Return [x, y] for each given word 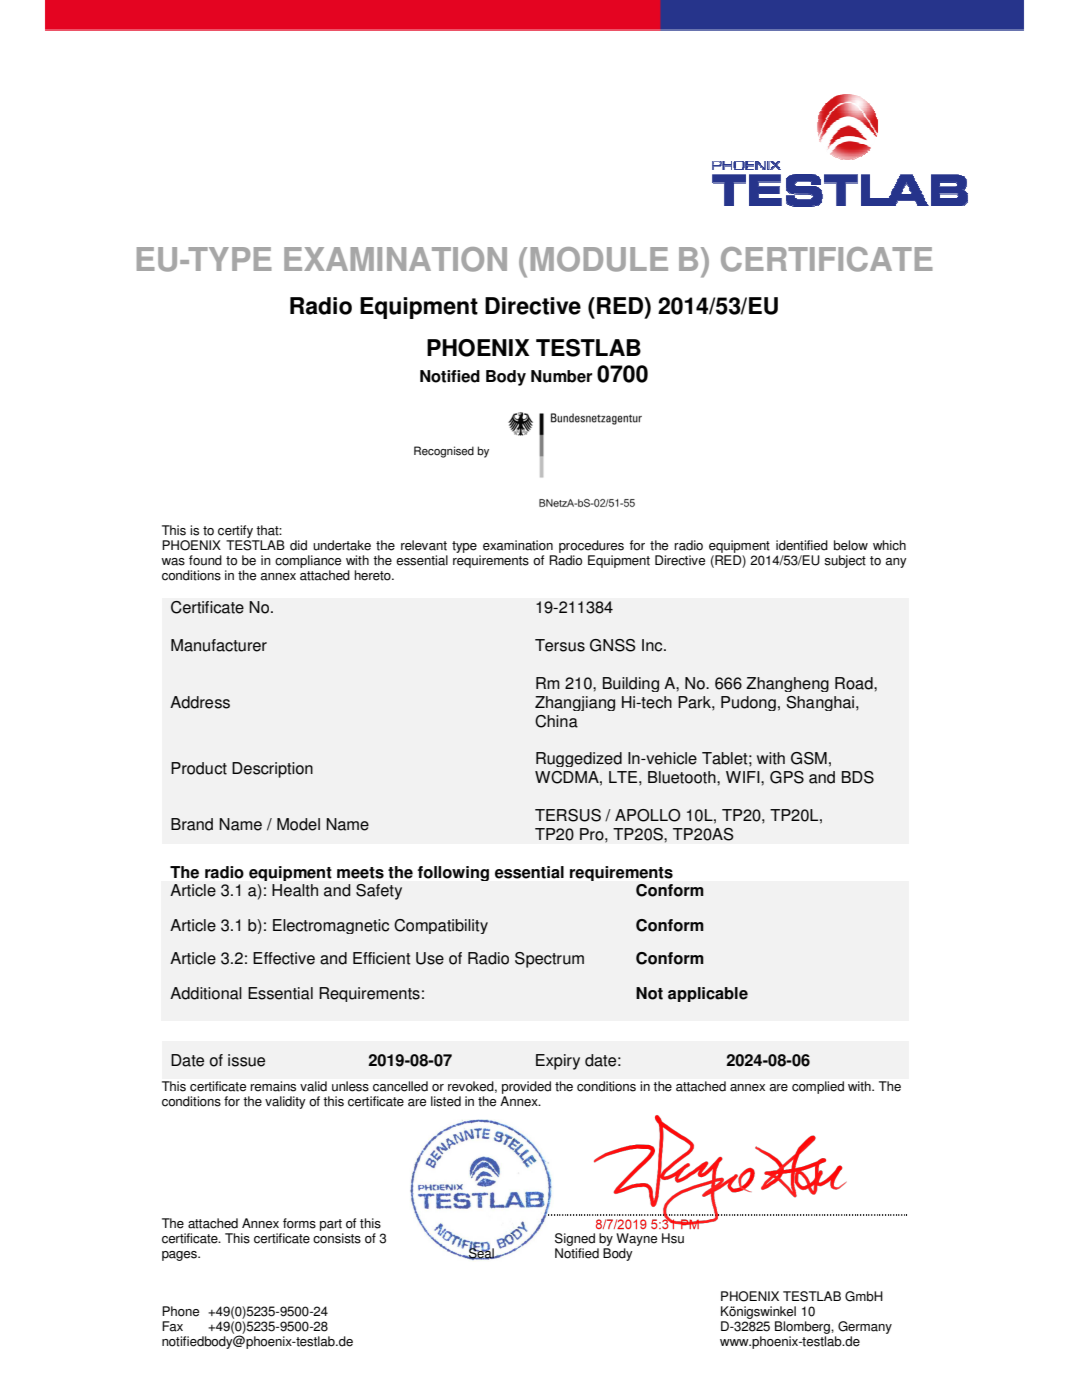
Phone [180, 1311]
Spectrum [549, 960]
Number [561, 376]
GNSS [613, 645]
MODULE [599, 259]
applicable [708, 994]
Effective [284, 958]
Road [855, 683]
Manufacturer [219, 645]
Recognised [444, 452]
